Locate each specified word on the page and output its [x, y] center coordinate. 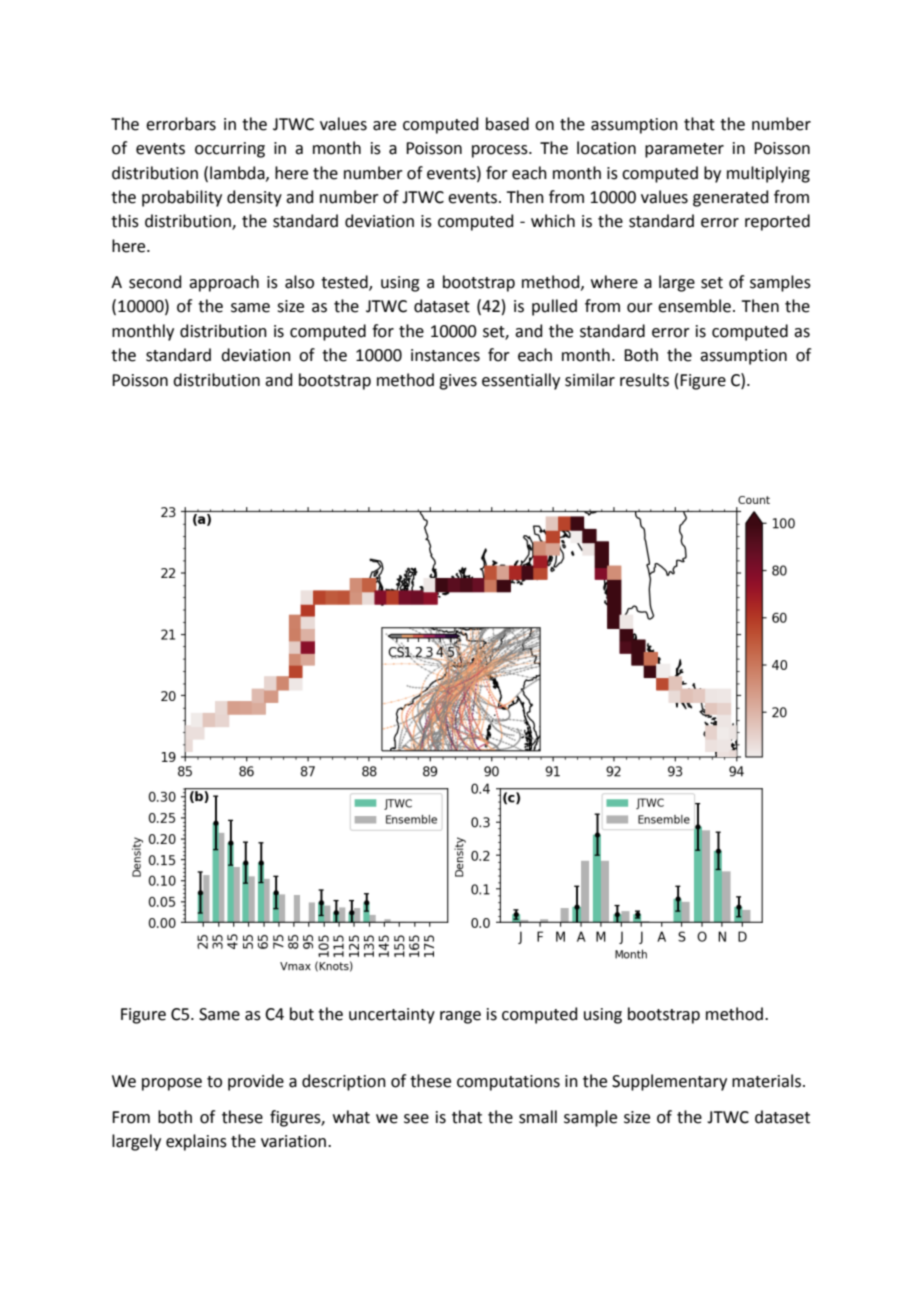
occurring [230, 150]
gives [458, 382]
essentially [521, 381]
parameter [684, 150]
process [501, 151]
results [644, 380]
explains [196, 1142]
